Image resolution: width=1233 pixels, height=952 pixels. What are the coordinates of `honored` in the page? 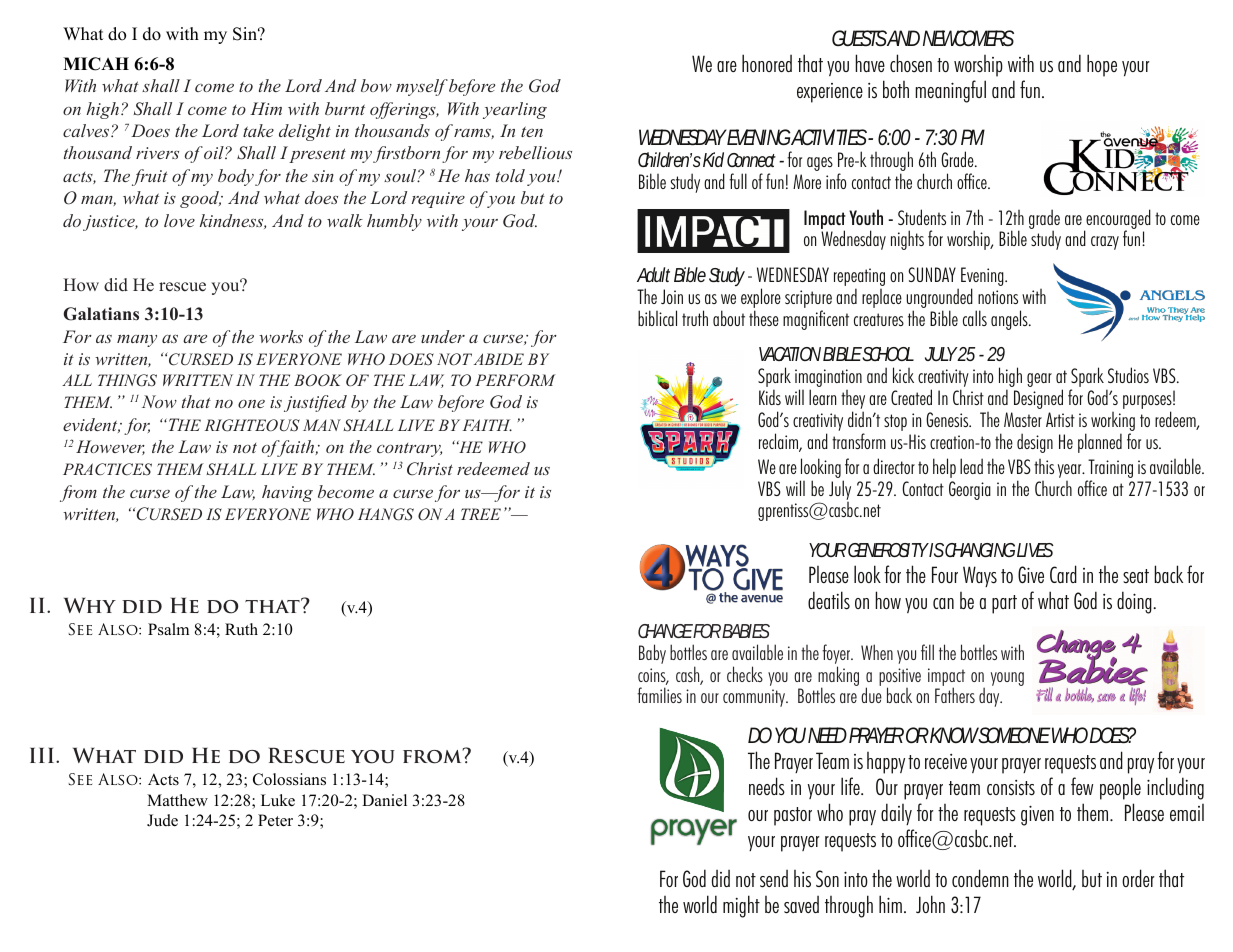 It's located at (767, 63).
